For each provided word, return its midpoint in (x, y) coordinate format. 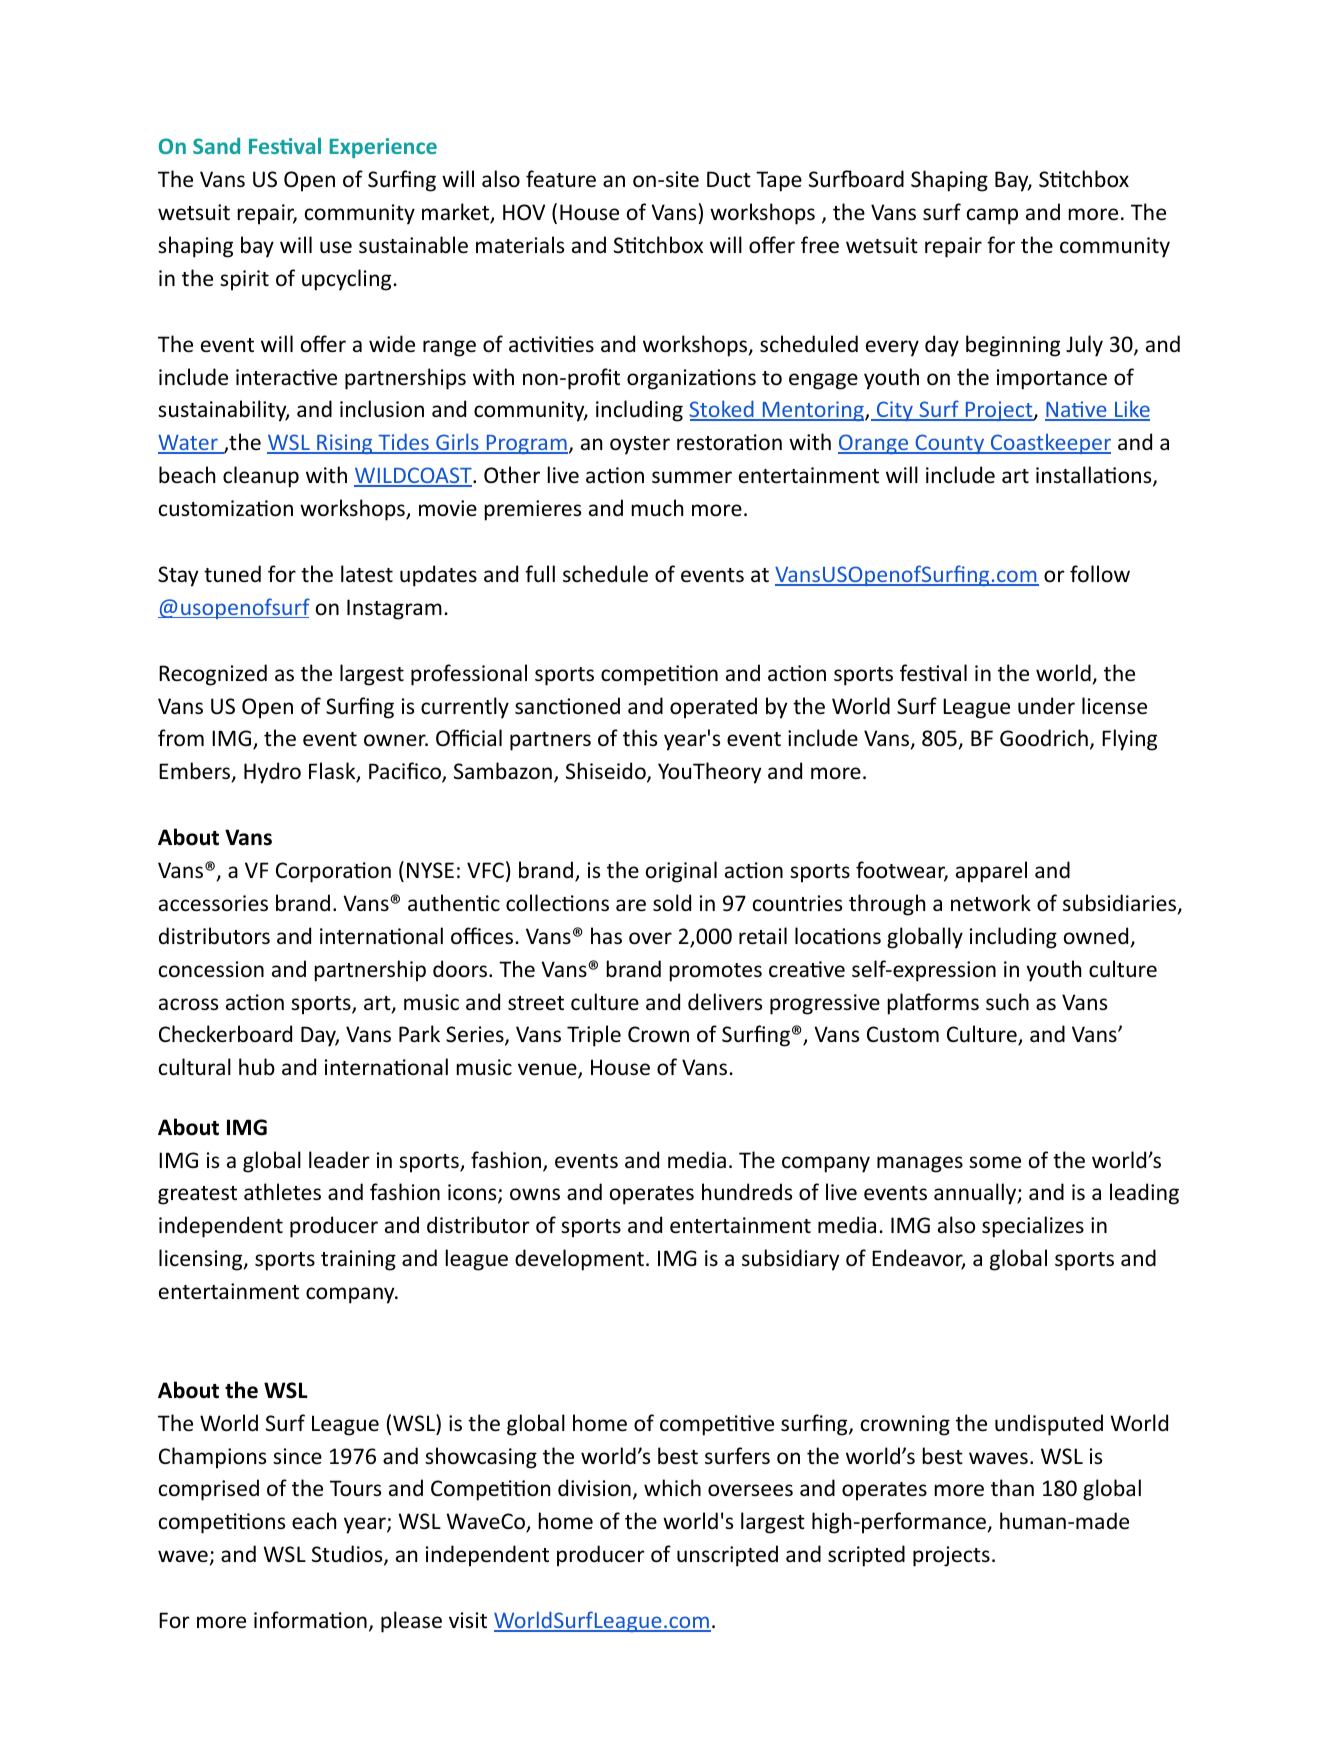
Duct (729, 179)
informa (292, 1619)
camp (992, 216)
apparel (991, 872)
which (672, 1487)
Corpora (315, 872)
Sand (216, 145)
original (681, 872)
